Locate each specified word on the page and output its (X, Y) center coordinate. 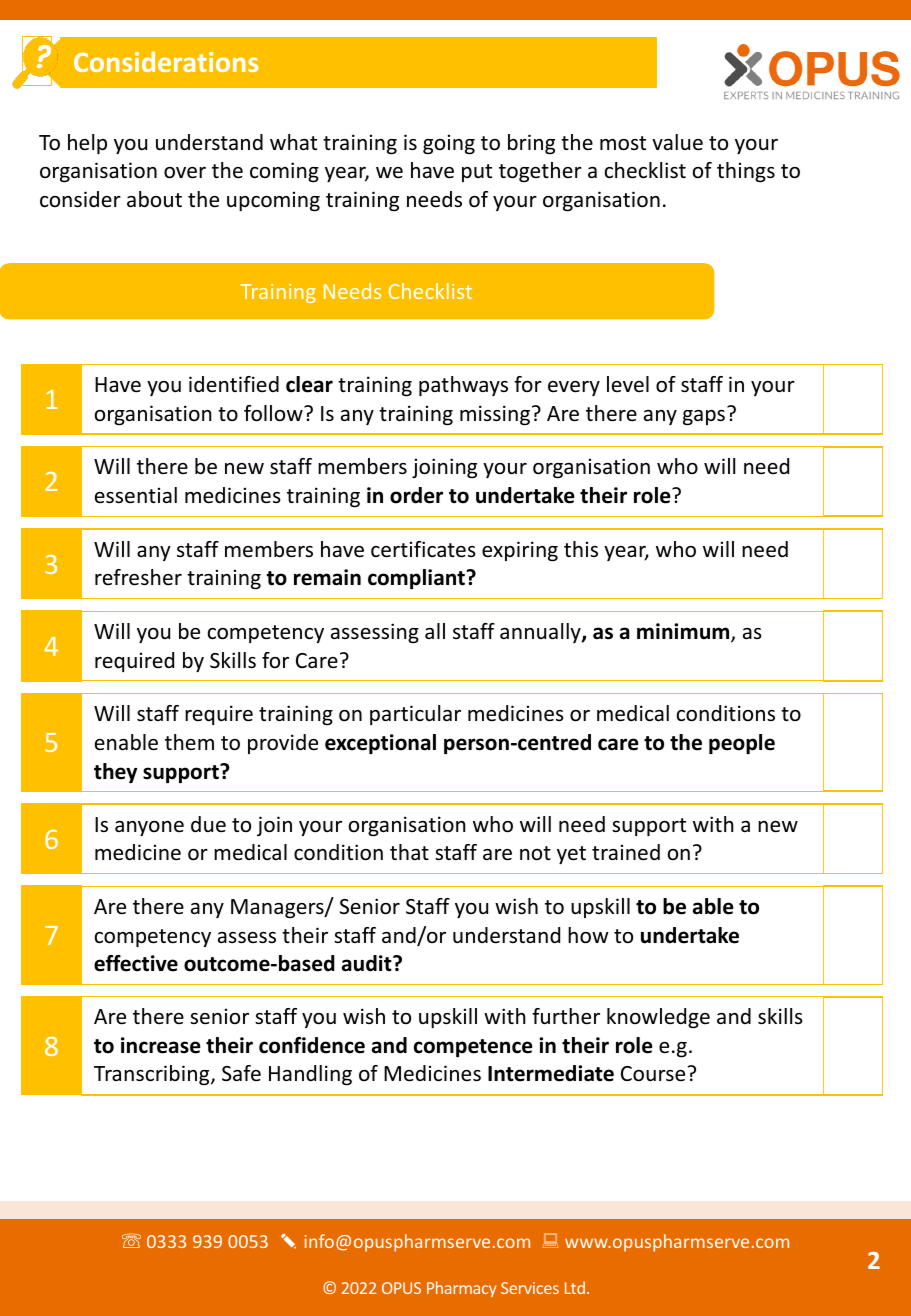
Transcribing (153, 1075)
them (189, 742)
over (185, 173)
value (677, 142)
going (449, 144)
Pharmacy (461, 1289)
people (742, 744)
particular (415, 715)
